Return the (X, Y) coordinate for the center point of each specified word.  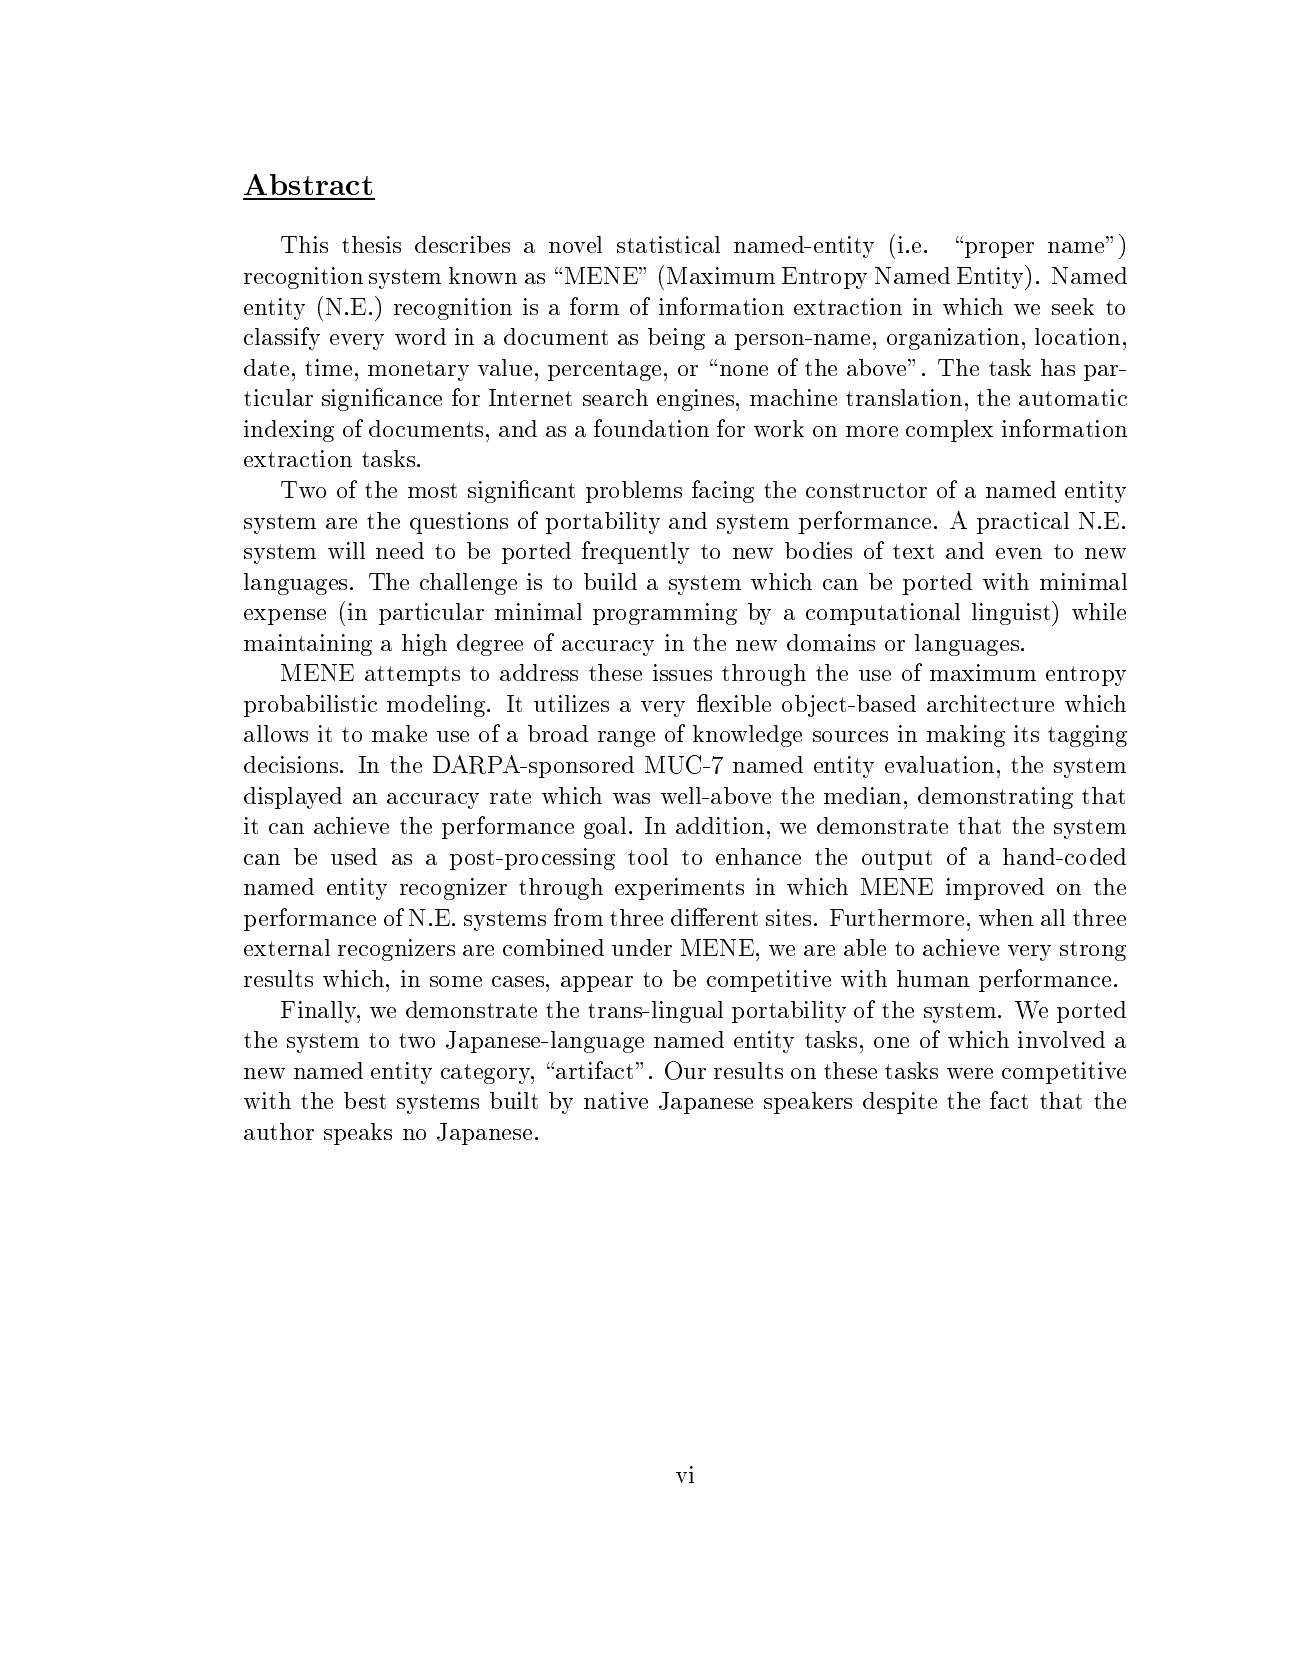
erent (731, 917)
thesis (371, 244)
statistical (668, 244)
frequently (635, 552)
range (626, 739)
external (287, 947)
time (328, 367)
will (346, 550)
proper (999, 250)
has (1058, 367)
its (1026, 733)
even (1019, 553)
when (1006, 917)
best (365, 1100)
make (399, 733)
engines (695, 400)
